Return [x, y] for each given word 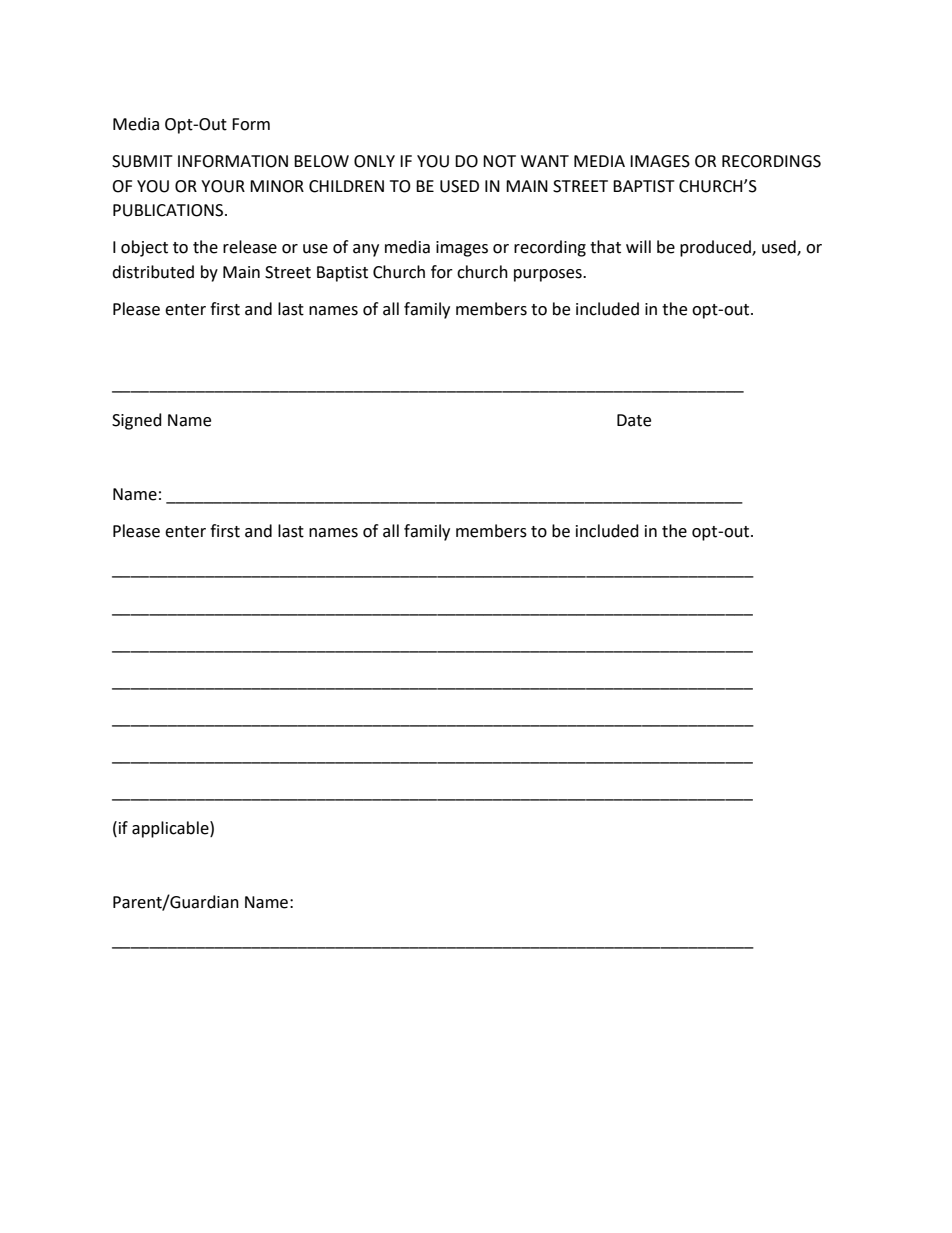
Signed [137, 421]
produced [716, 248]
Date [634, 420]
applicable [171, 829]
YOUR [223, 186]
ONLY [374, 161]
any [366, 250]
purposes [549, 275]
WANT [545, 161]
